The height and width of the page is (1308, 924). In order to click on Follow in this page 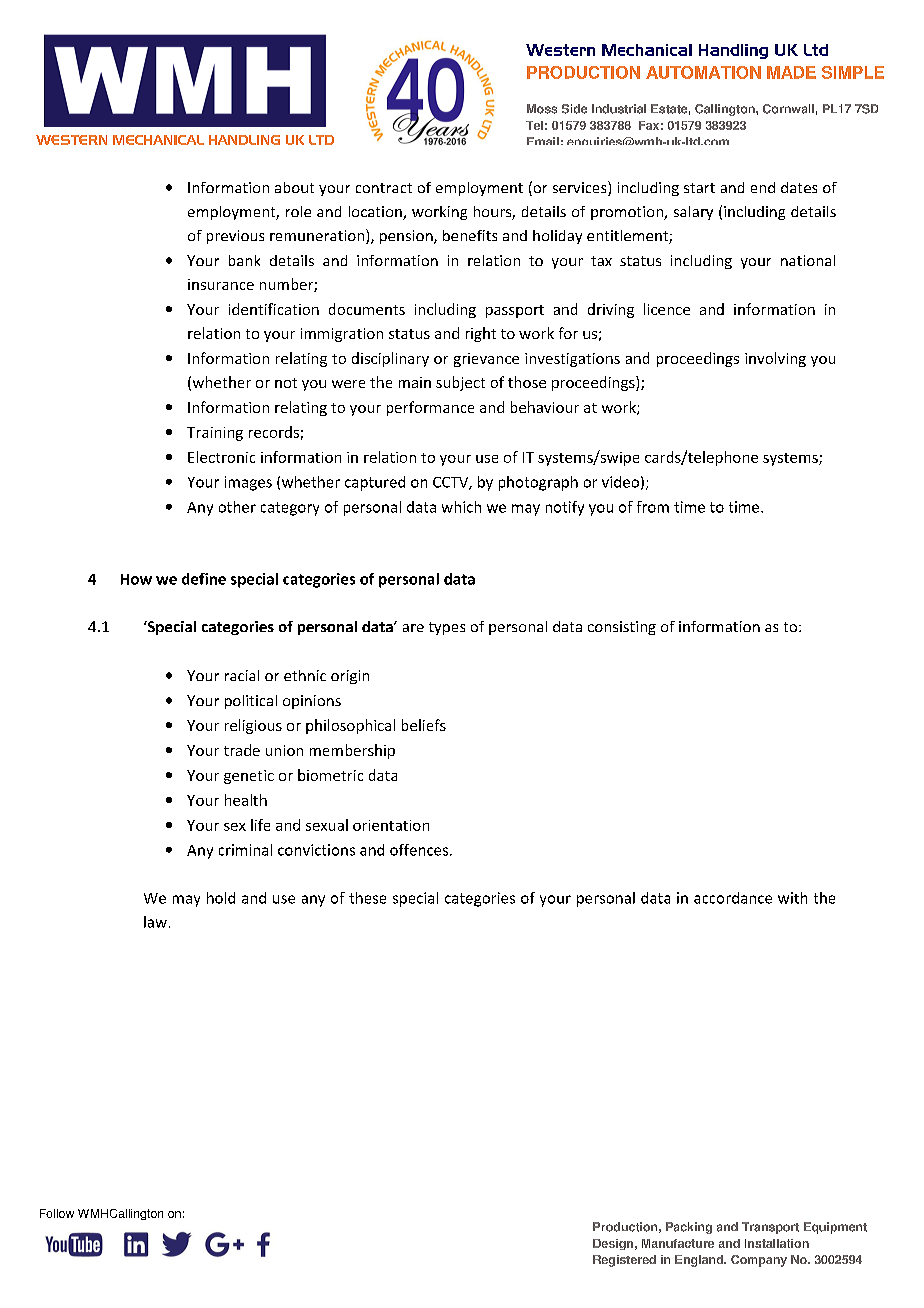, I will do `click(57, 1213)`.
